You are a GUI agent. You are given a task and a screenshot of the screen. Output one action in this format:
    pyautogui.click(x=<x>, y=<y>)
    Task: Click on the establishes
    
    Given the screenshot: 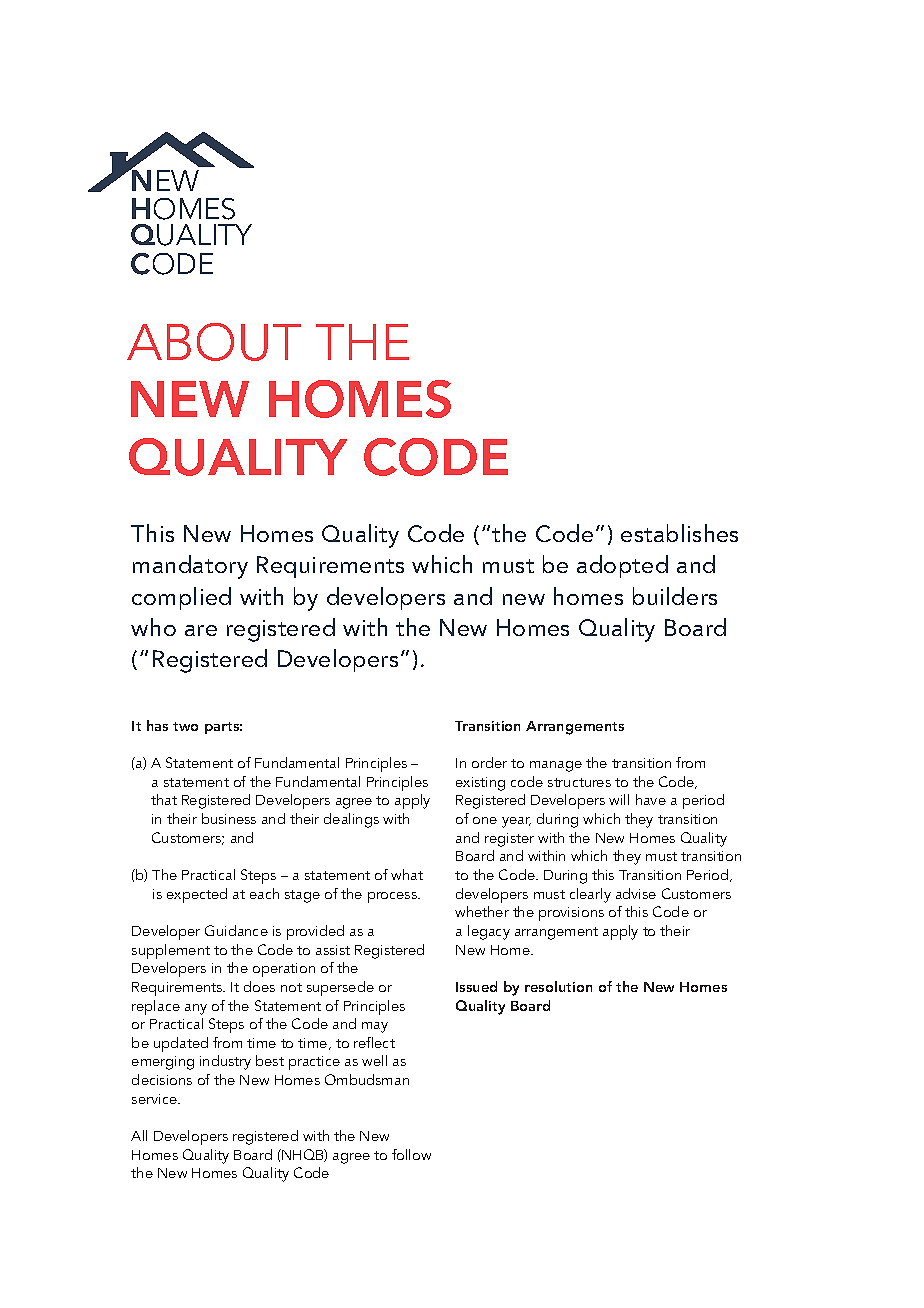 What is the action you would take?
    pyautogui.click(x=679, y=533)
